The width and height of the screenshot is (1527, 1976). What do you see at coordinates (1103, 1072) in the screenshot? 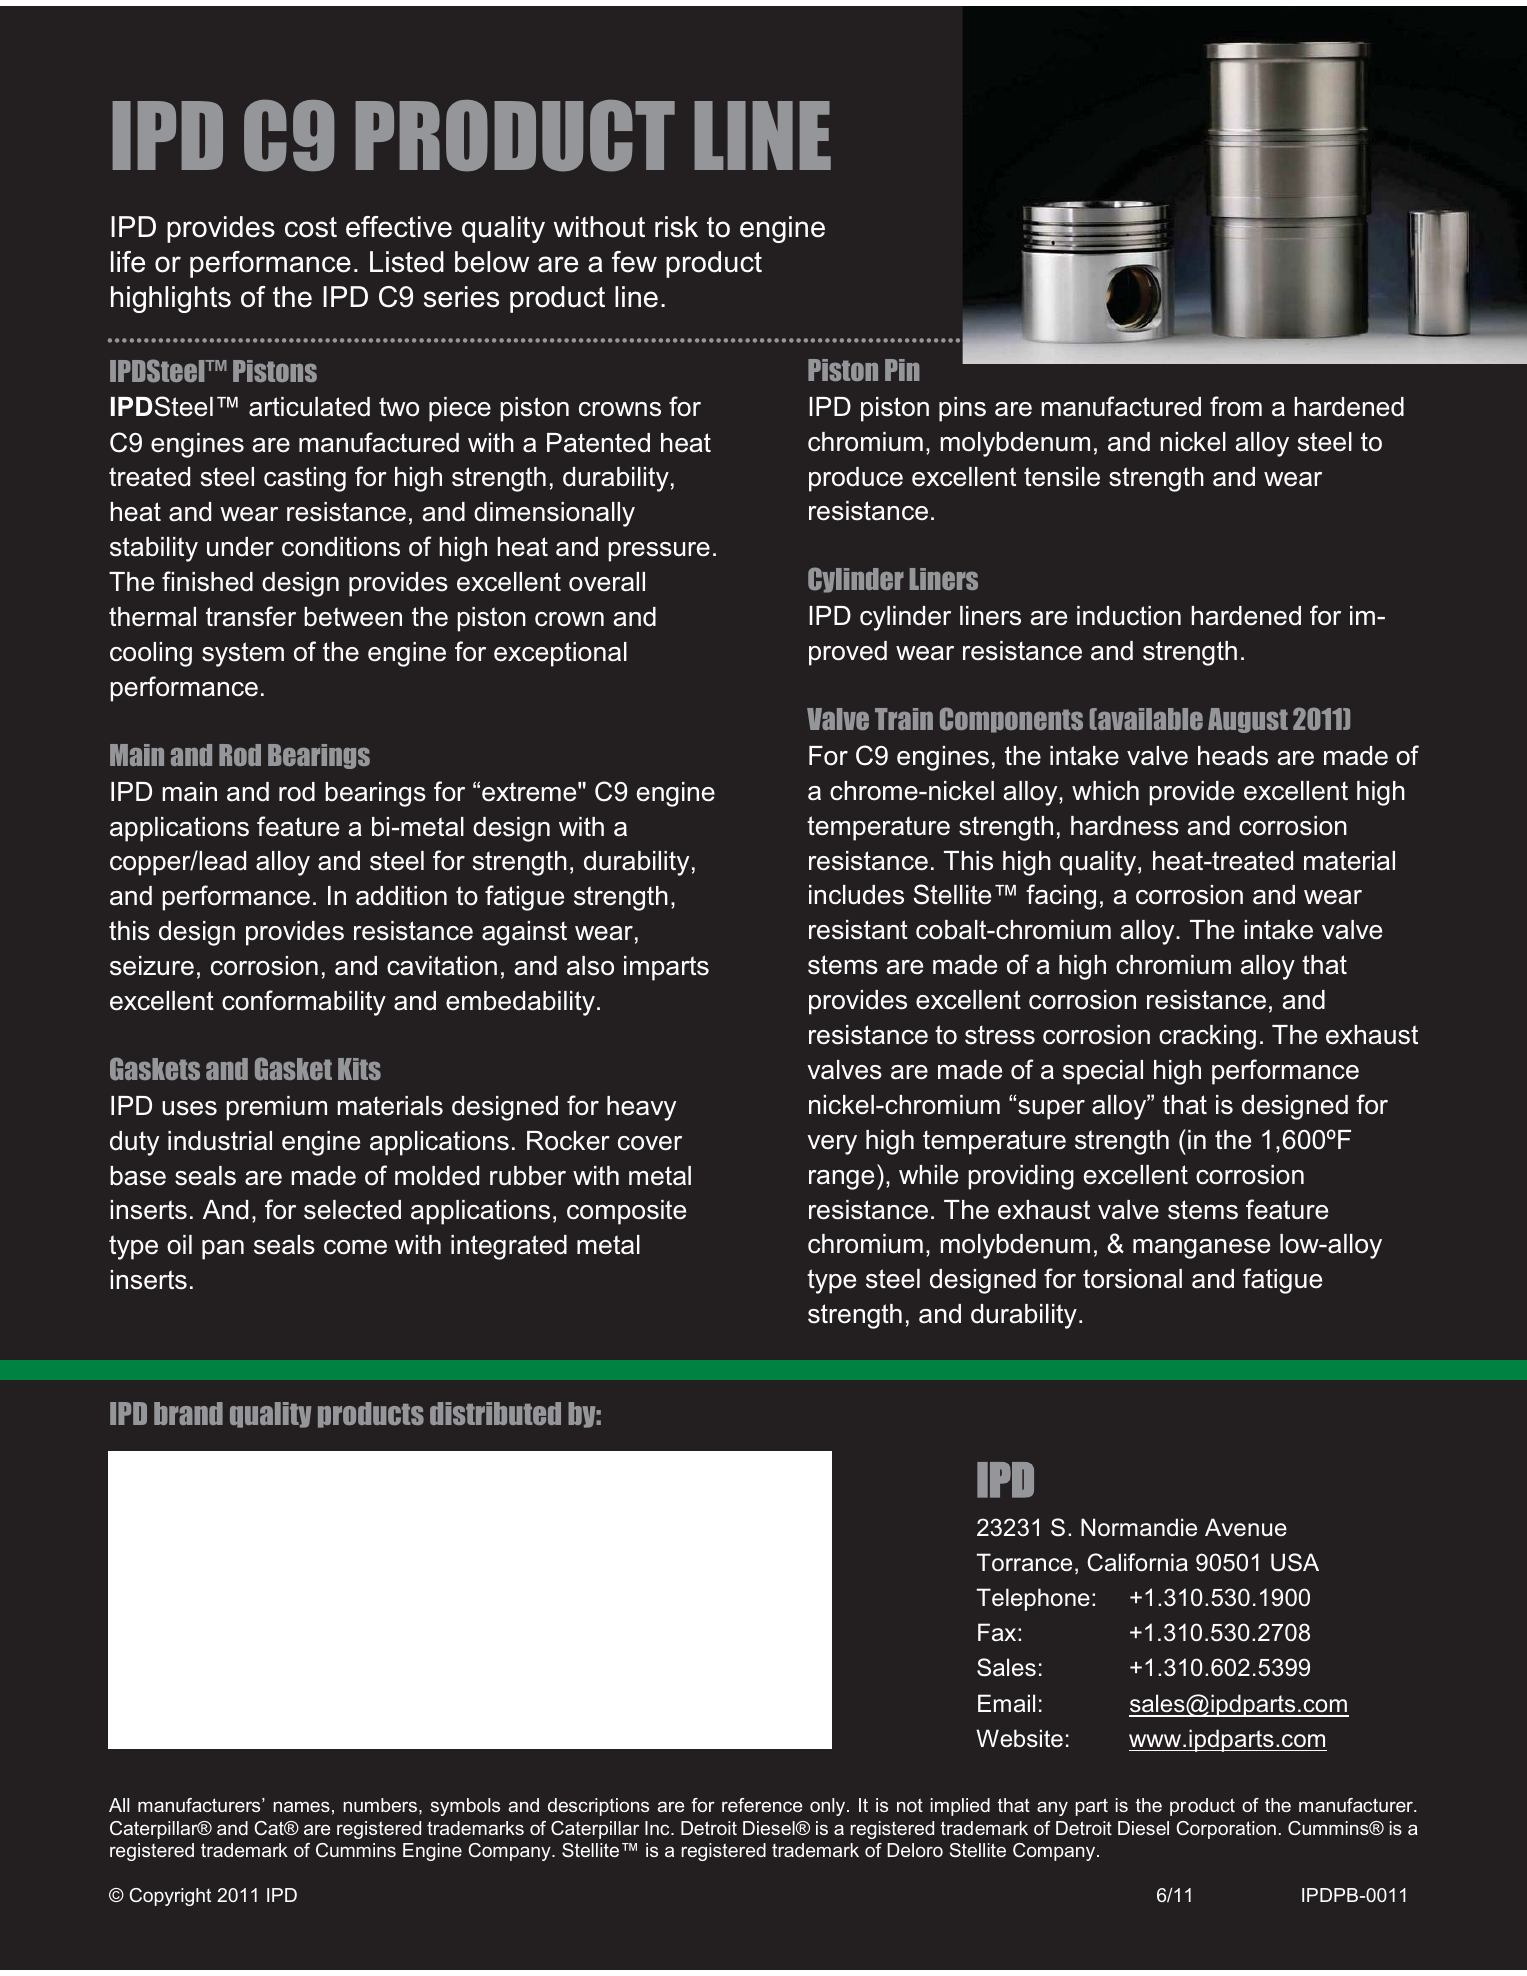
I see `special` at bounding box center [1103, 1072].
